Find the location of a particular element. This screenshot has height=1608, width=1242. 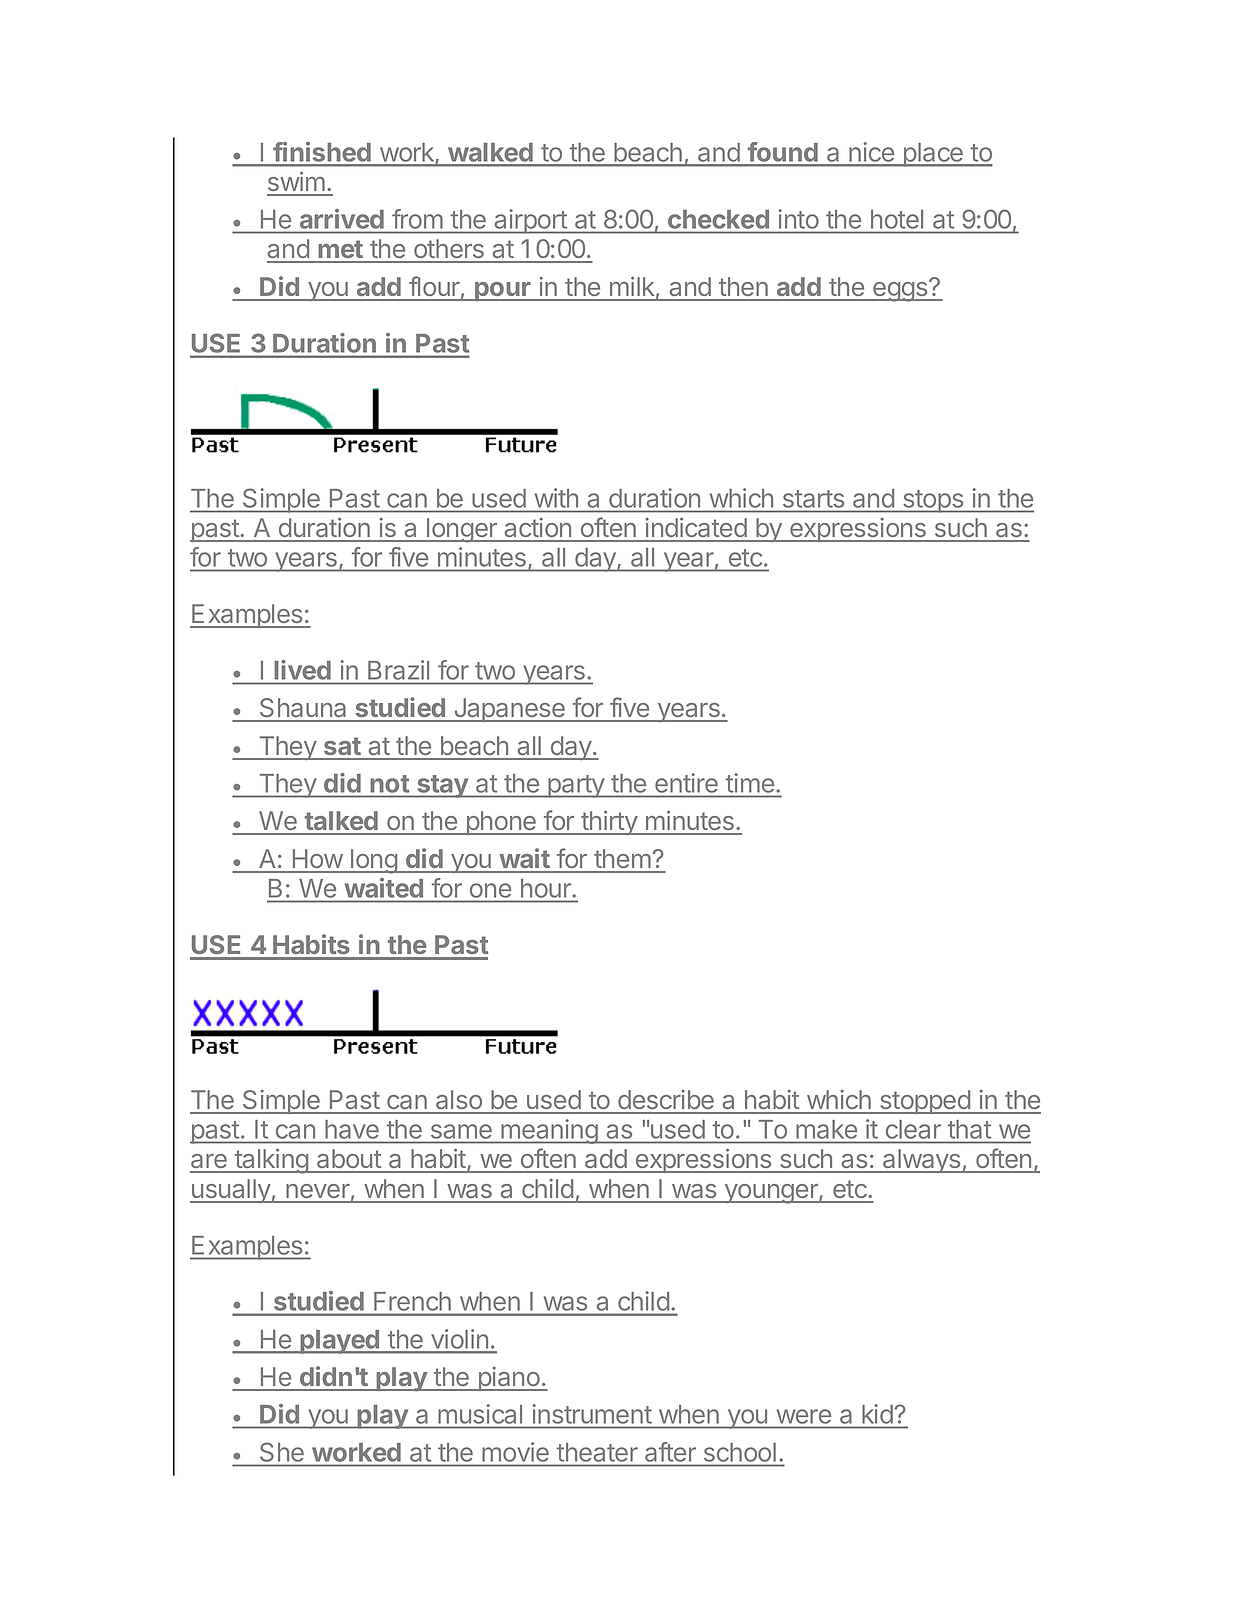

lived is located at coordinates (303, 670).
